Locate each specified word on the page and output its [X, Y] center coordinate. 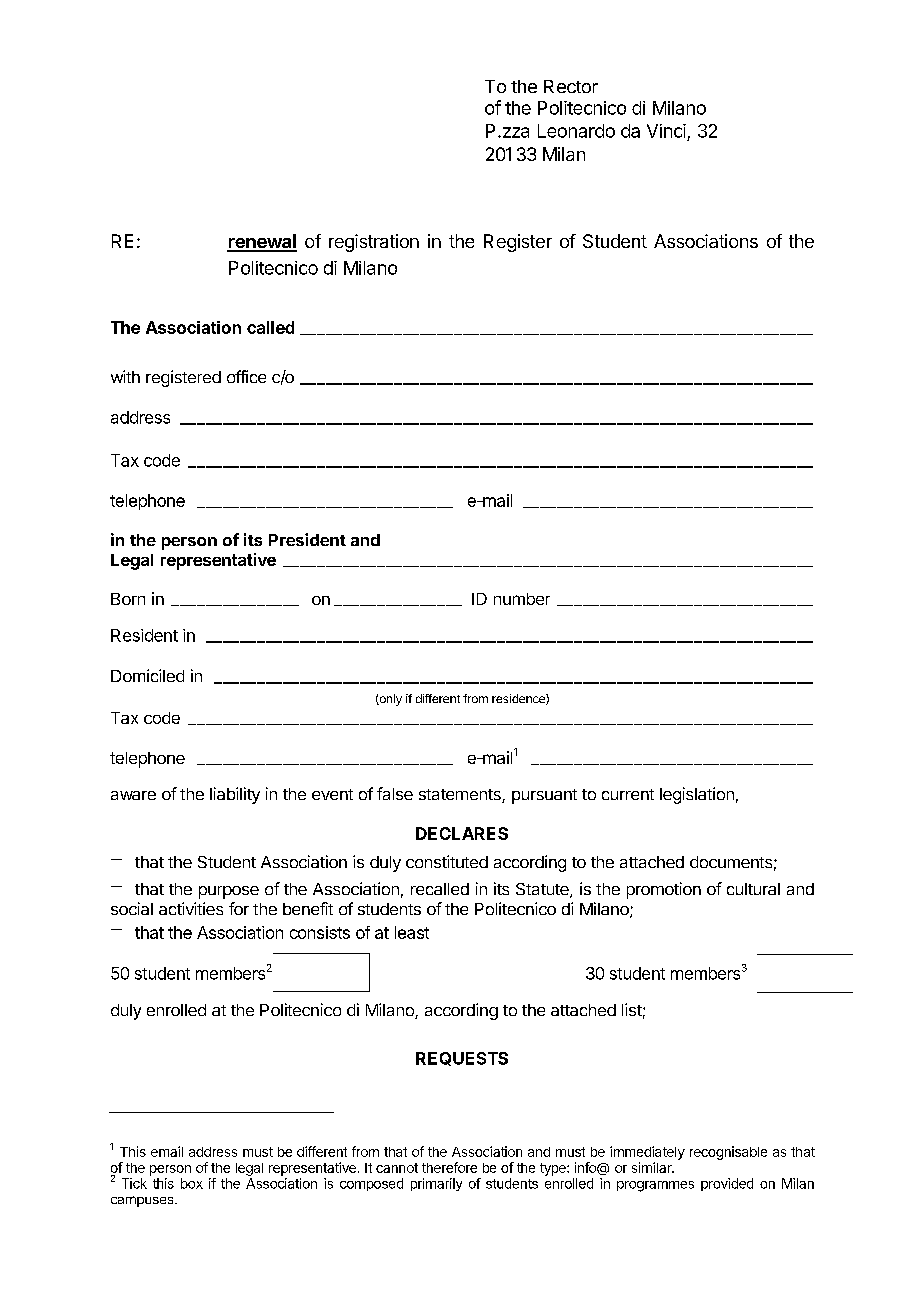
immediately [647, 1153]
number [522, 599]
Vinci [666, 131]
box [192, 1183]
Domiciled [147, 675]
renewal [262, 242]
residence [519, 699]
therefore [449, 1167]
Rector [571, 86]
